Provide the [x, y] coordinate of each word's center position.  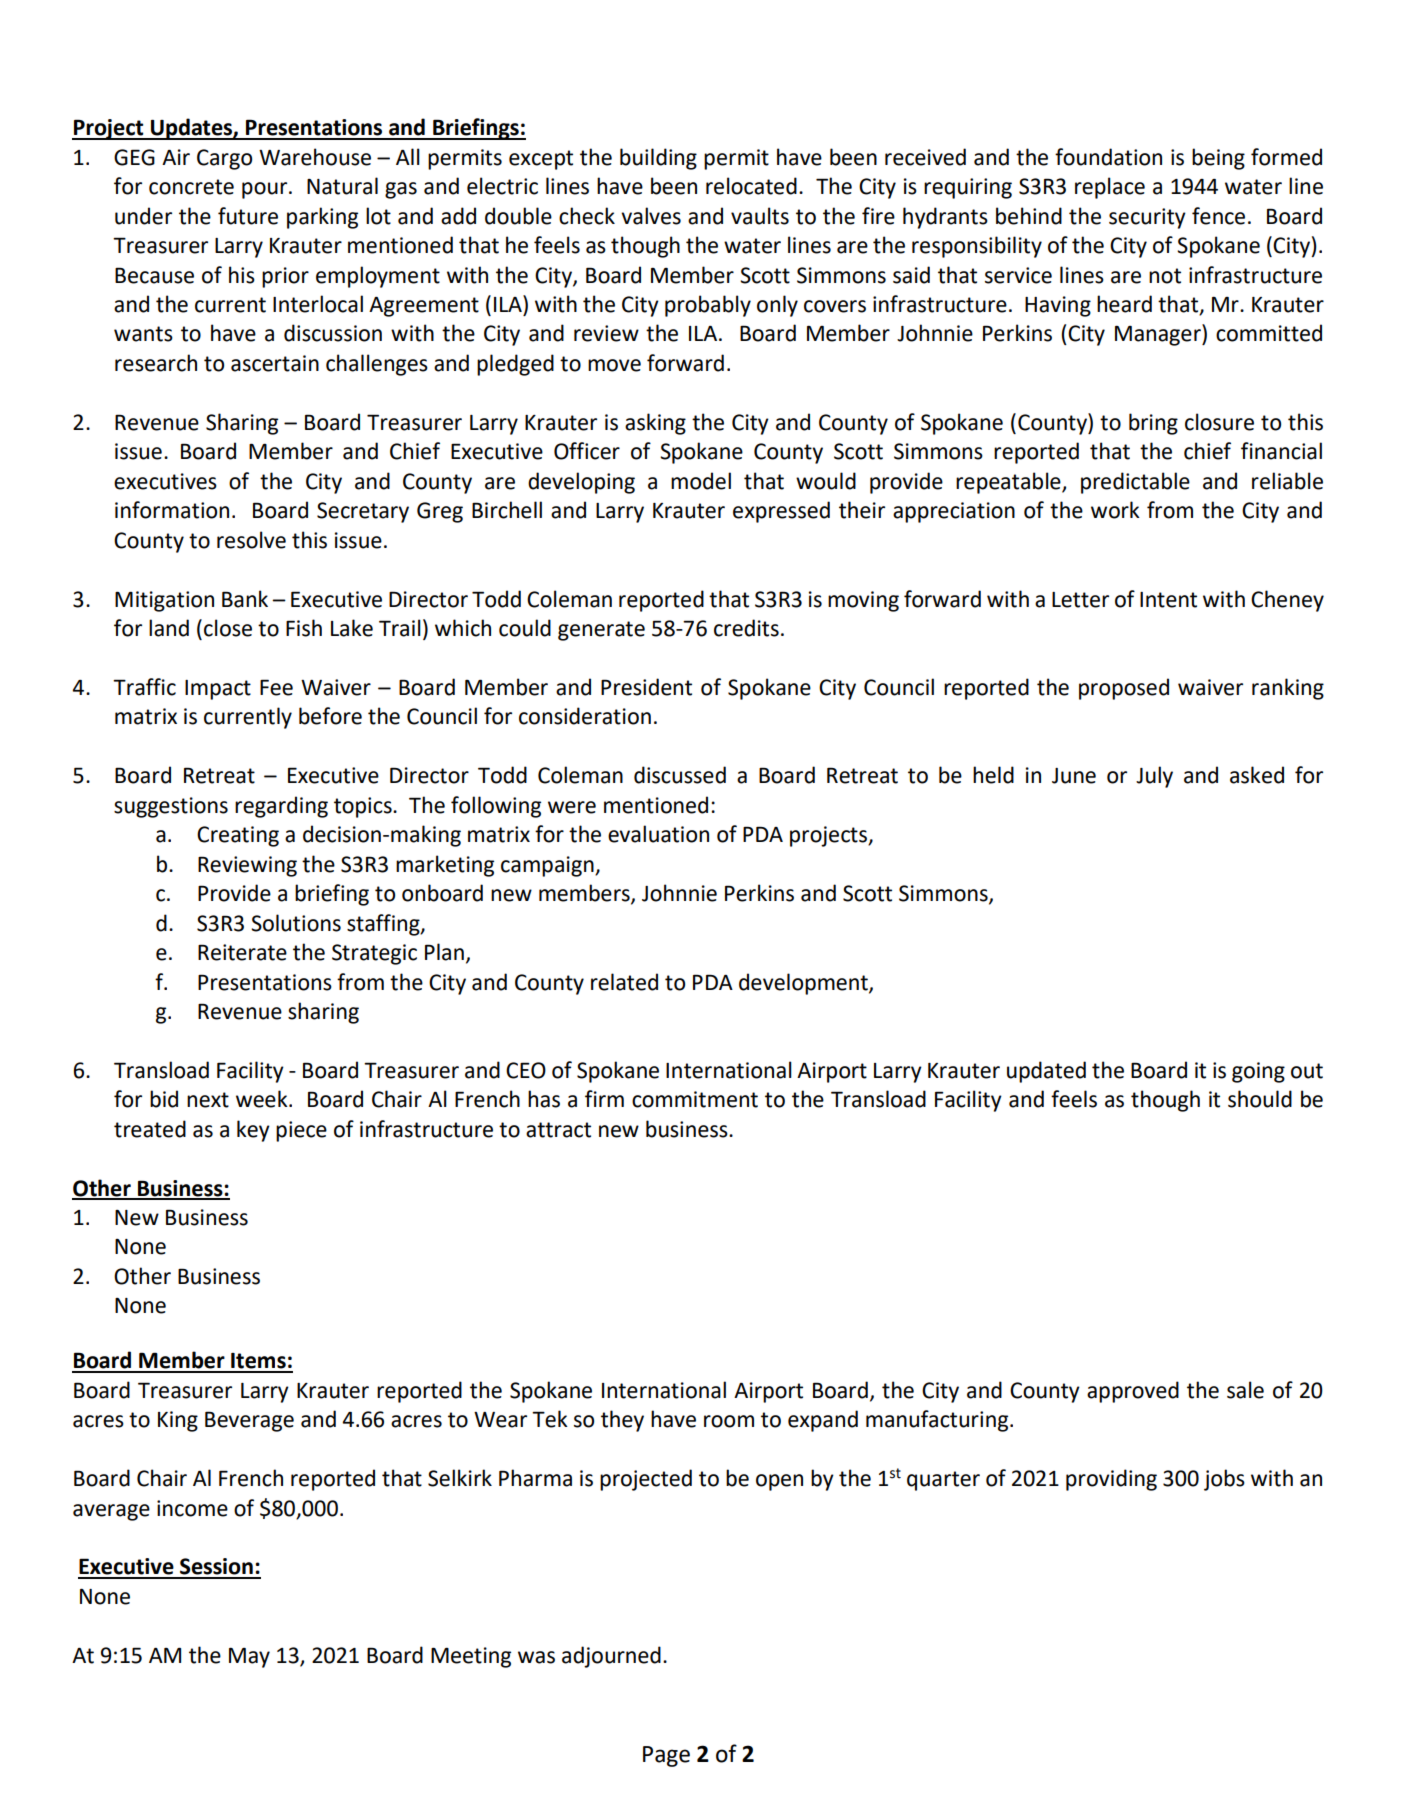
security [1147, 218]
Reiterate [242, 952]
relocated [751, 186]
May [249, 1657]
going [1258, 1072]
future [248, 216]
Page [666, 1756]
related [624, 982]
